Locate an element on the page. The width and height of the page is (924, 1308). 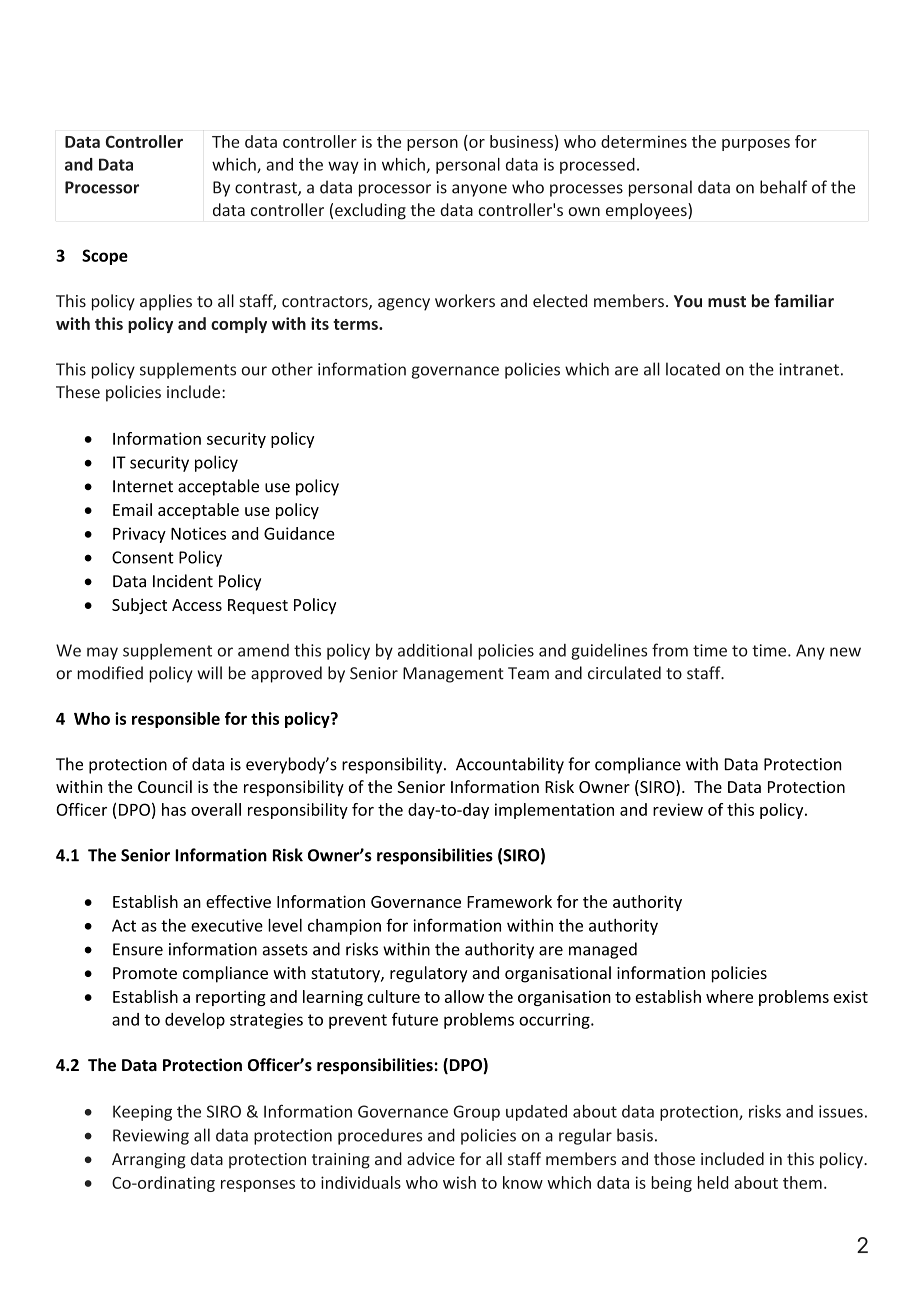
anyone is located at coordinates (479, 190).
